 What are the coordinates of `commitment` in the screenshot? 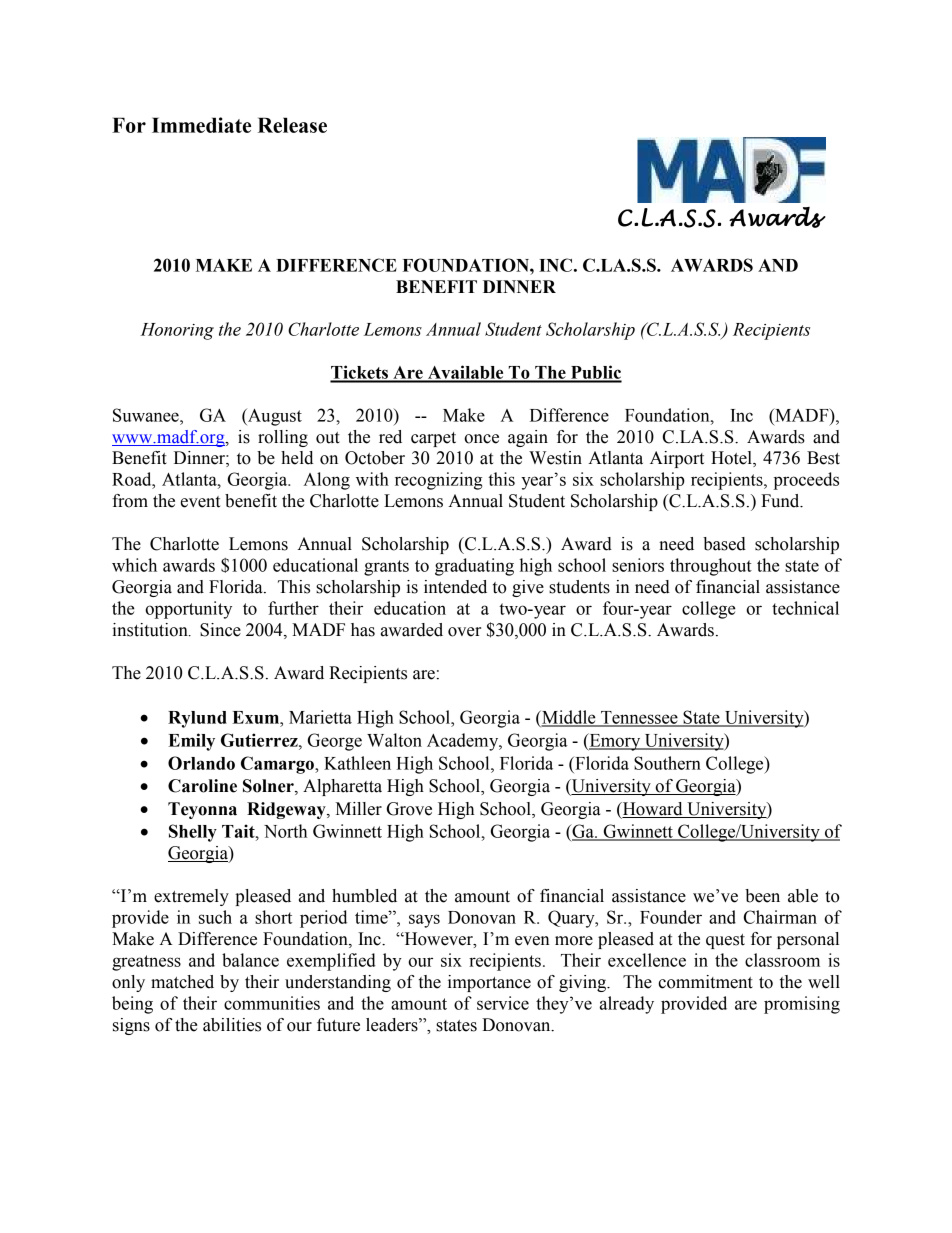 It's located at (705, 982).
